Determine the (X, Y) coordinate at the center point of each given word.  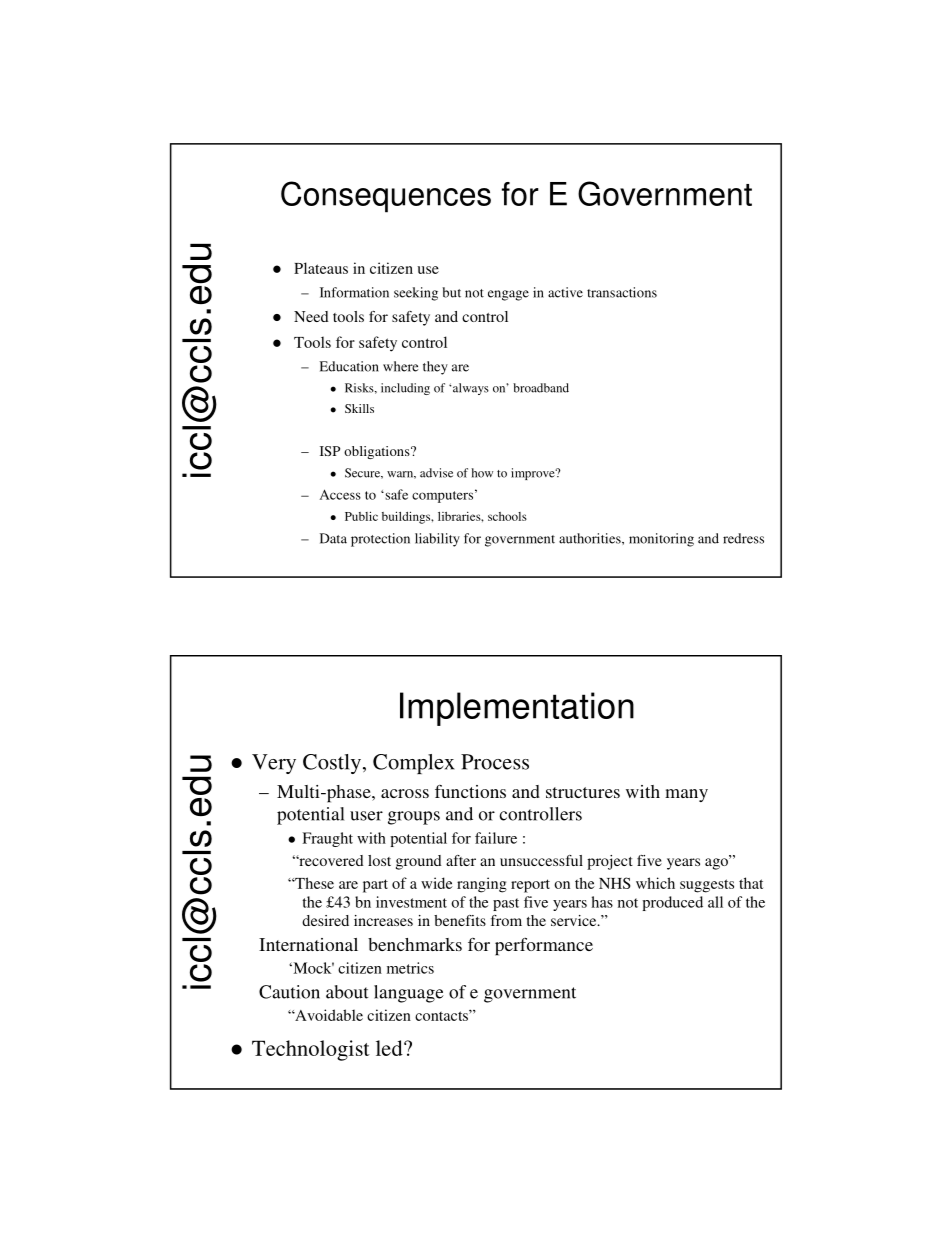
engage (508, 295)
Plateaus (321, 268)
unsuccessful (541, 860)
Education (349, 366)
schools (507, 516)
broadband (541, 388)
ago (718, 863)
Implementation (517, 709)
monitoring (661, 540)
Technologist (311, 1050)
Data (333, 538)
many (686, 795)
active (565, 292)
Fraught (327, 839)
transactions (622, 292)
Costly (332, 764)
